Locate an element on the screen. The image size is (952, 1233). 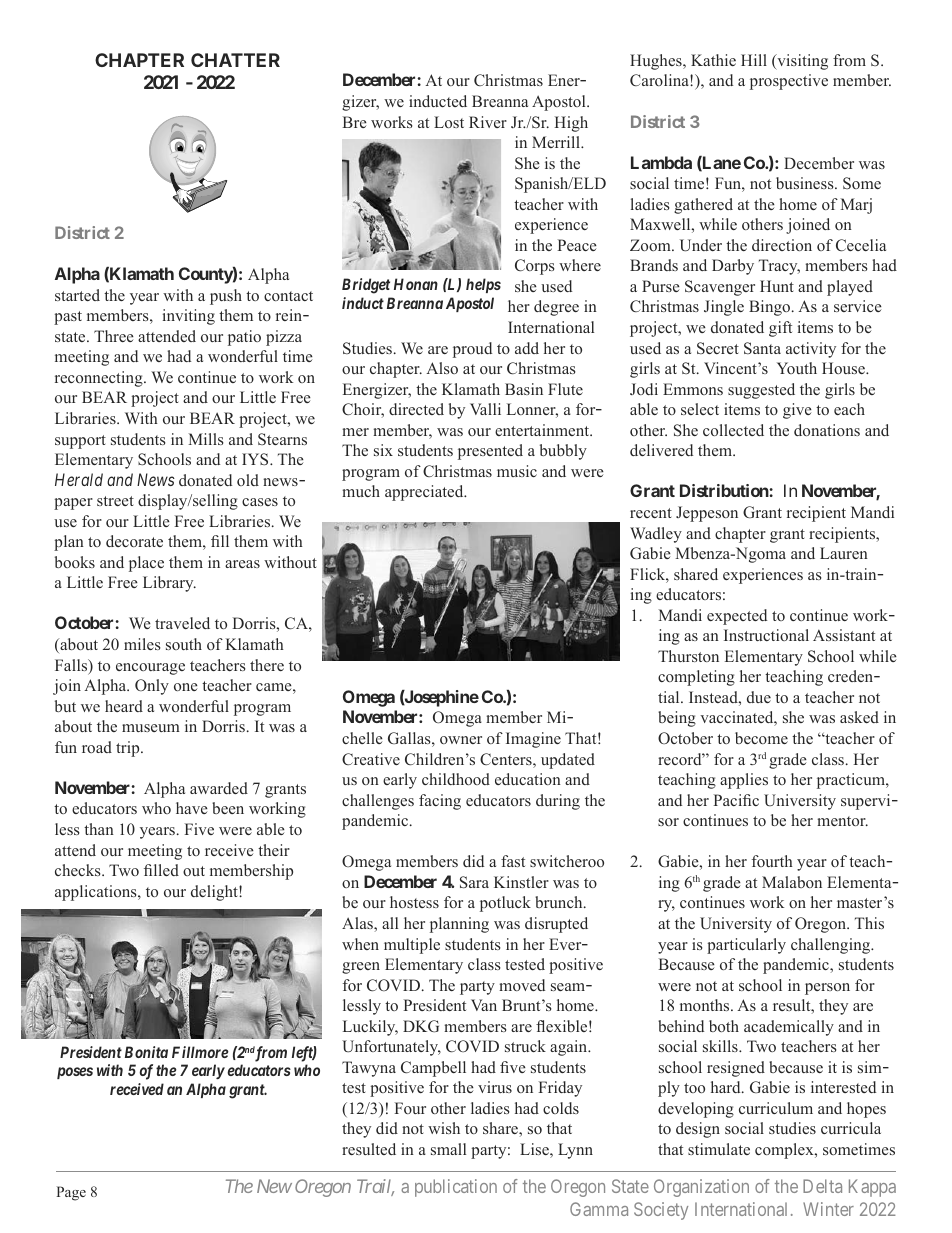
CHATTER is located at coordinates (235, 60).
